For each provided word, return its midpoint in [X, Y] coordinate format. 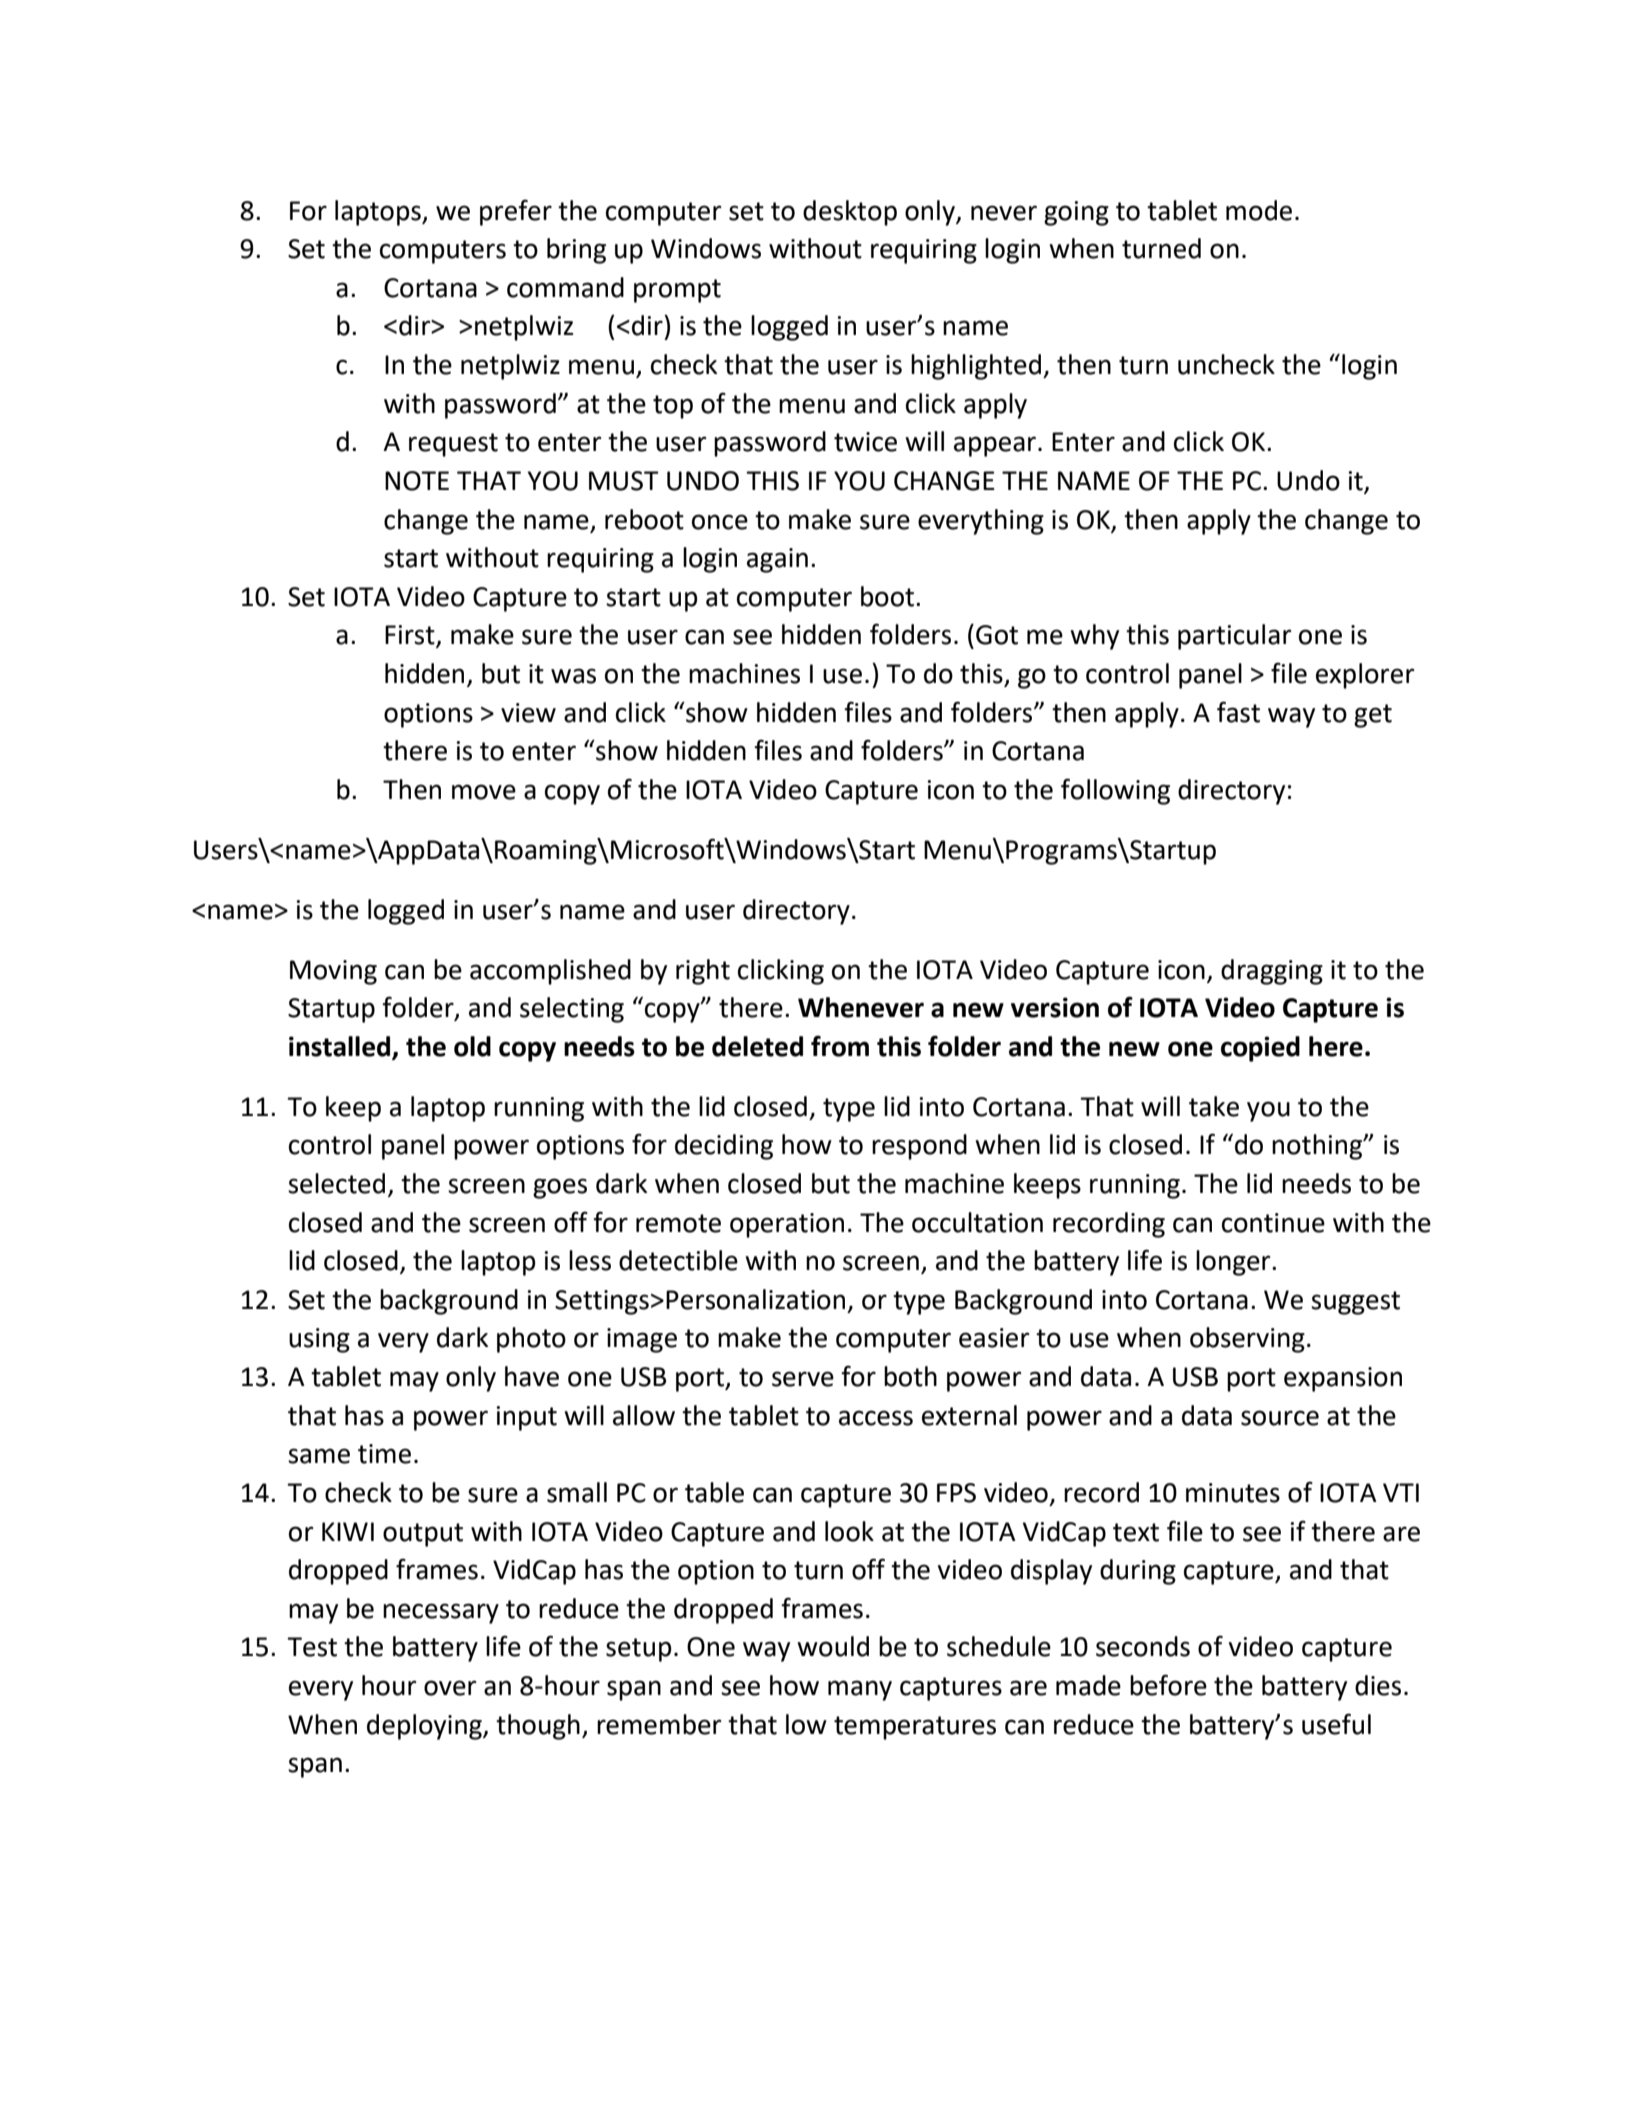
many [860, 1690]
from [840, 1046]
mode [1259, 210]
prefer [516, 212]
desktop [850, 213]
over [450, 1688]
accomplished [550, 972]
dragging [1272, 972]
